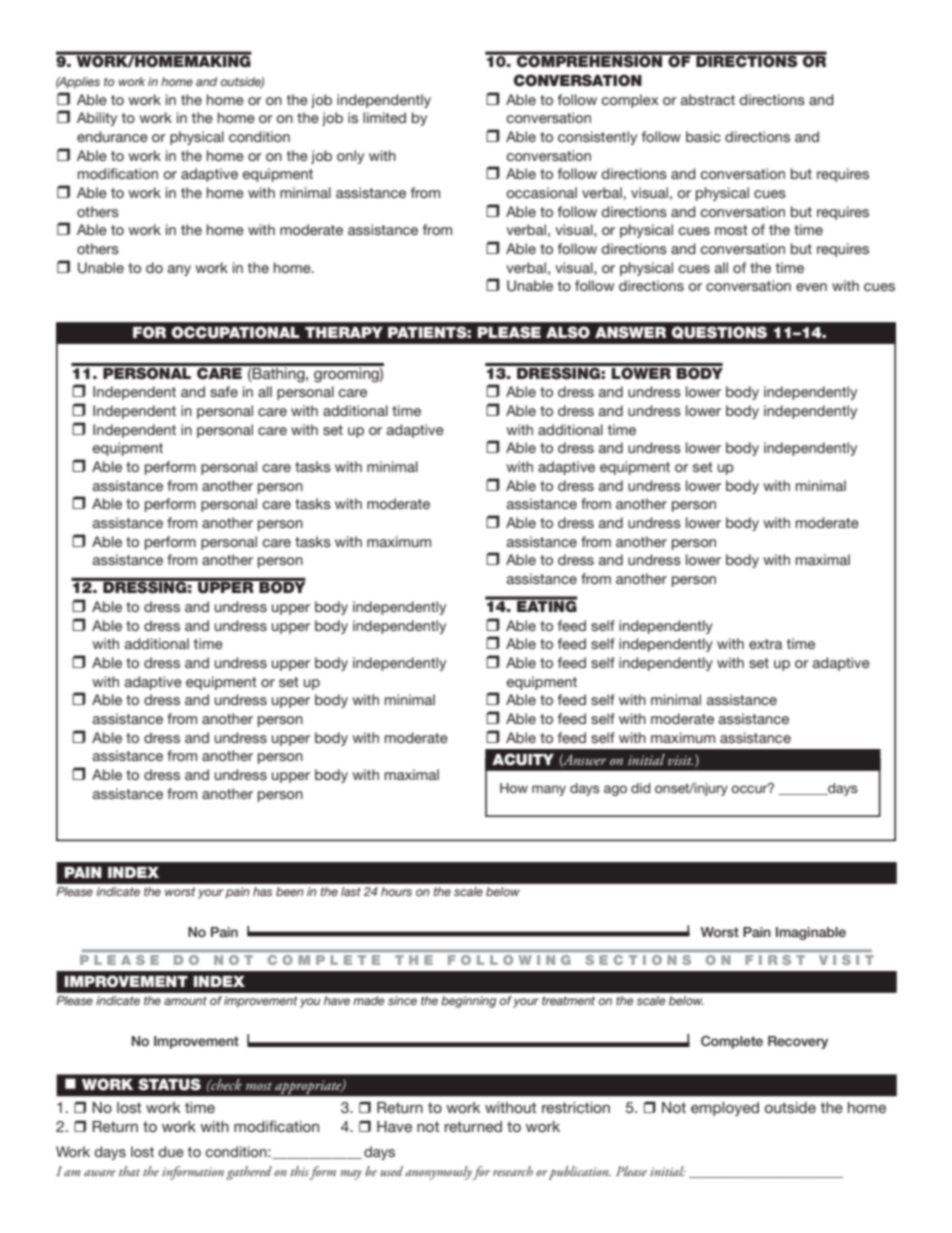 This image has height=1233, width=952. I want to click on anonymously, so click(438, 1173).
